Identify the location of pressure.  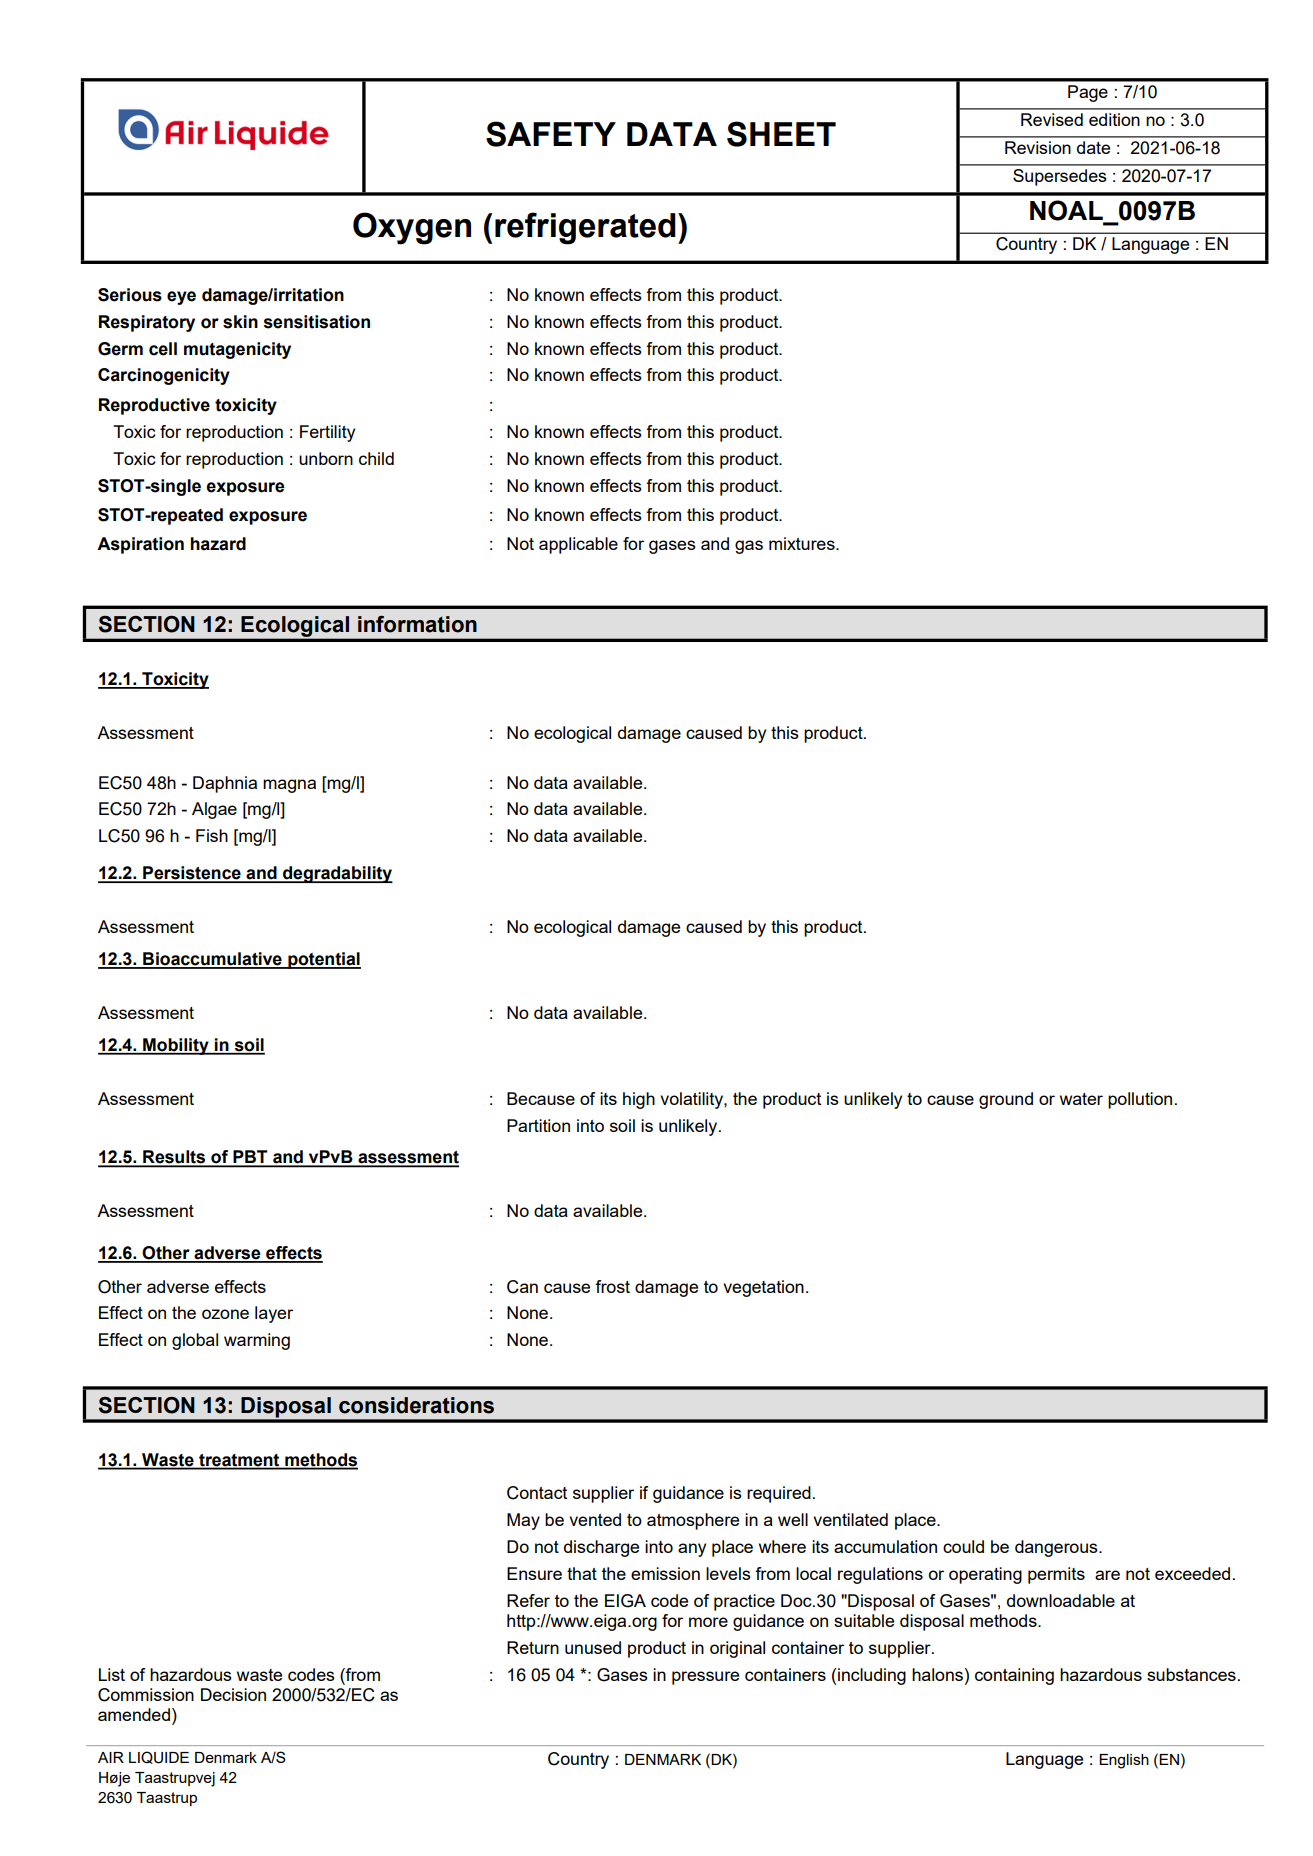
(705, 1678).
